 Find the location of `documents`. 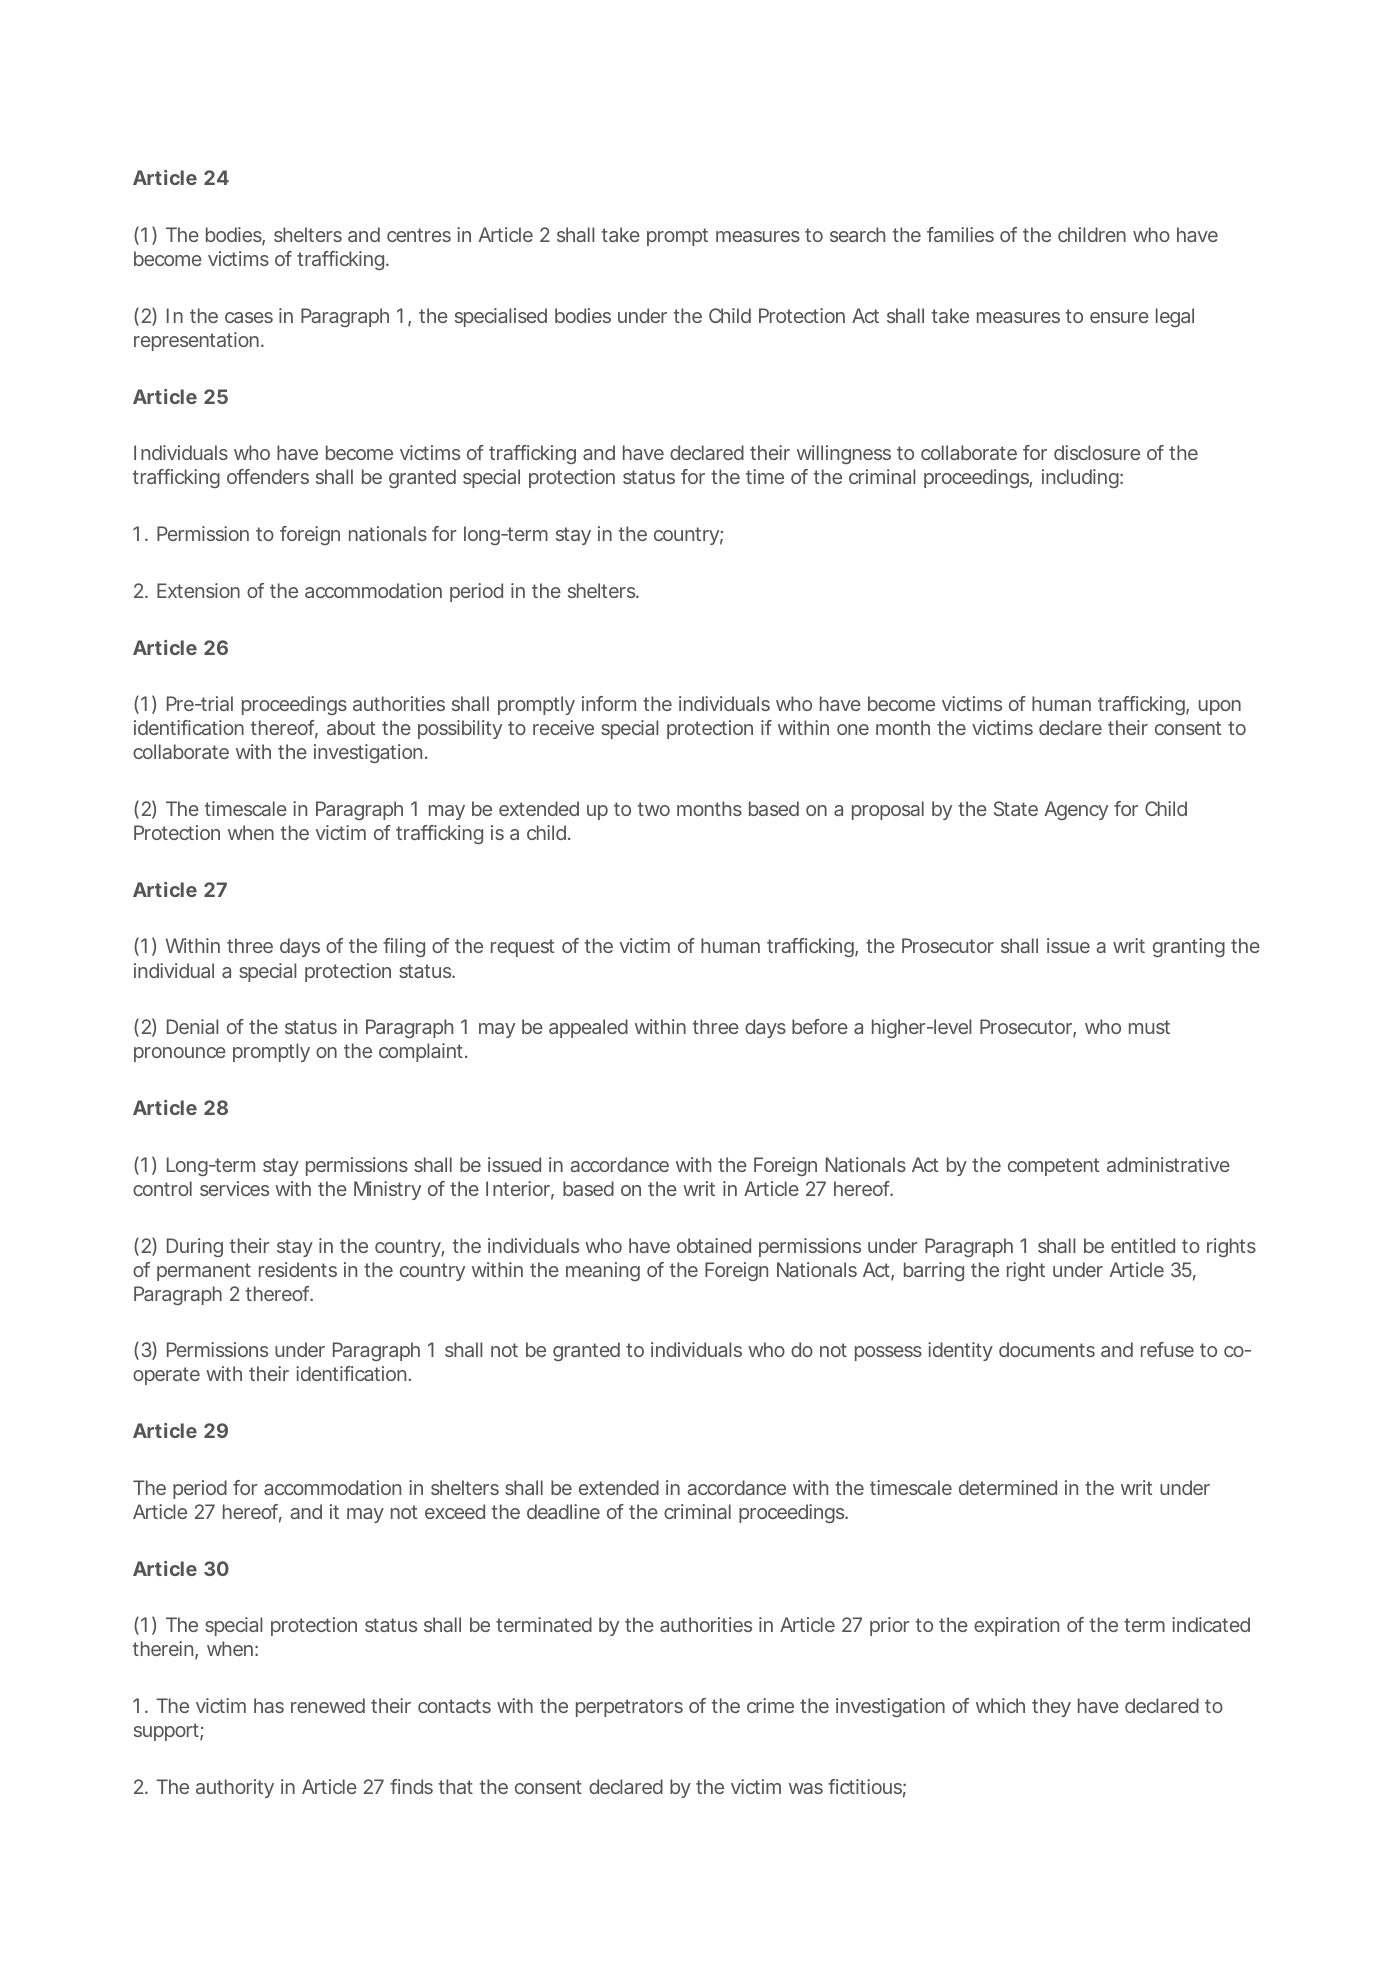

documents is located at coordinates (1047, 1349).
